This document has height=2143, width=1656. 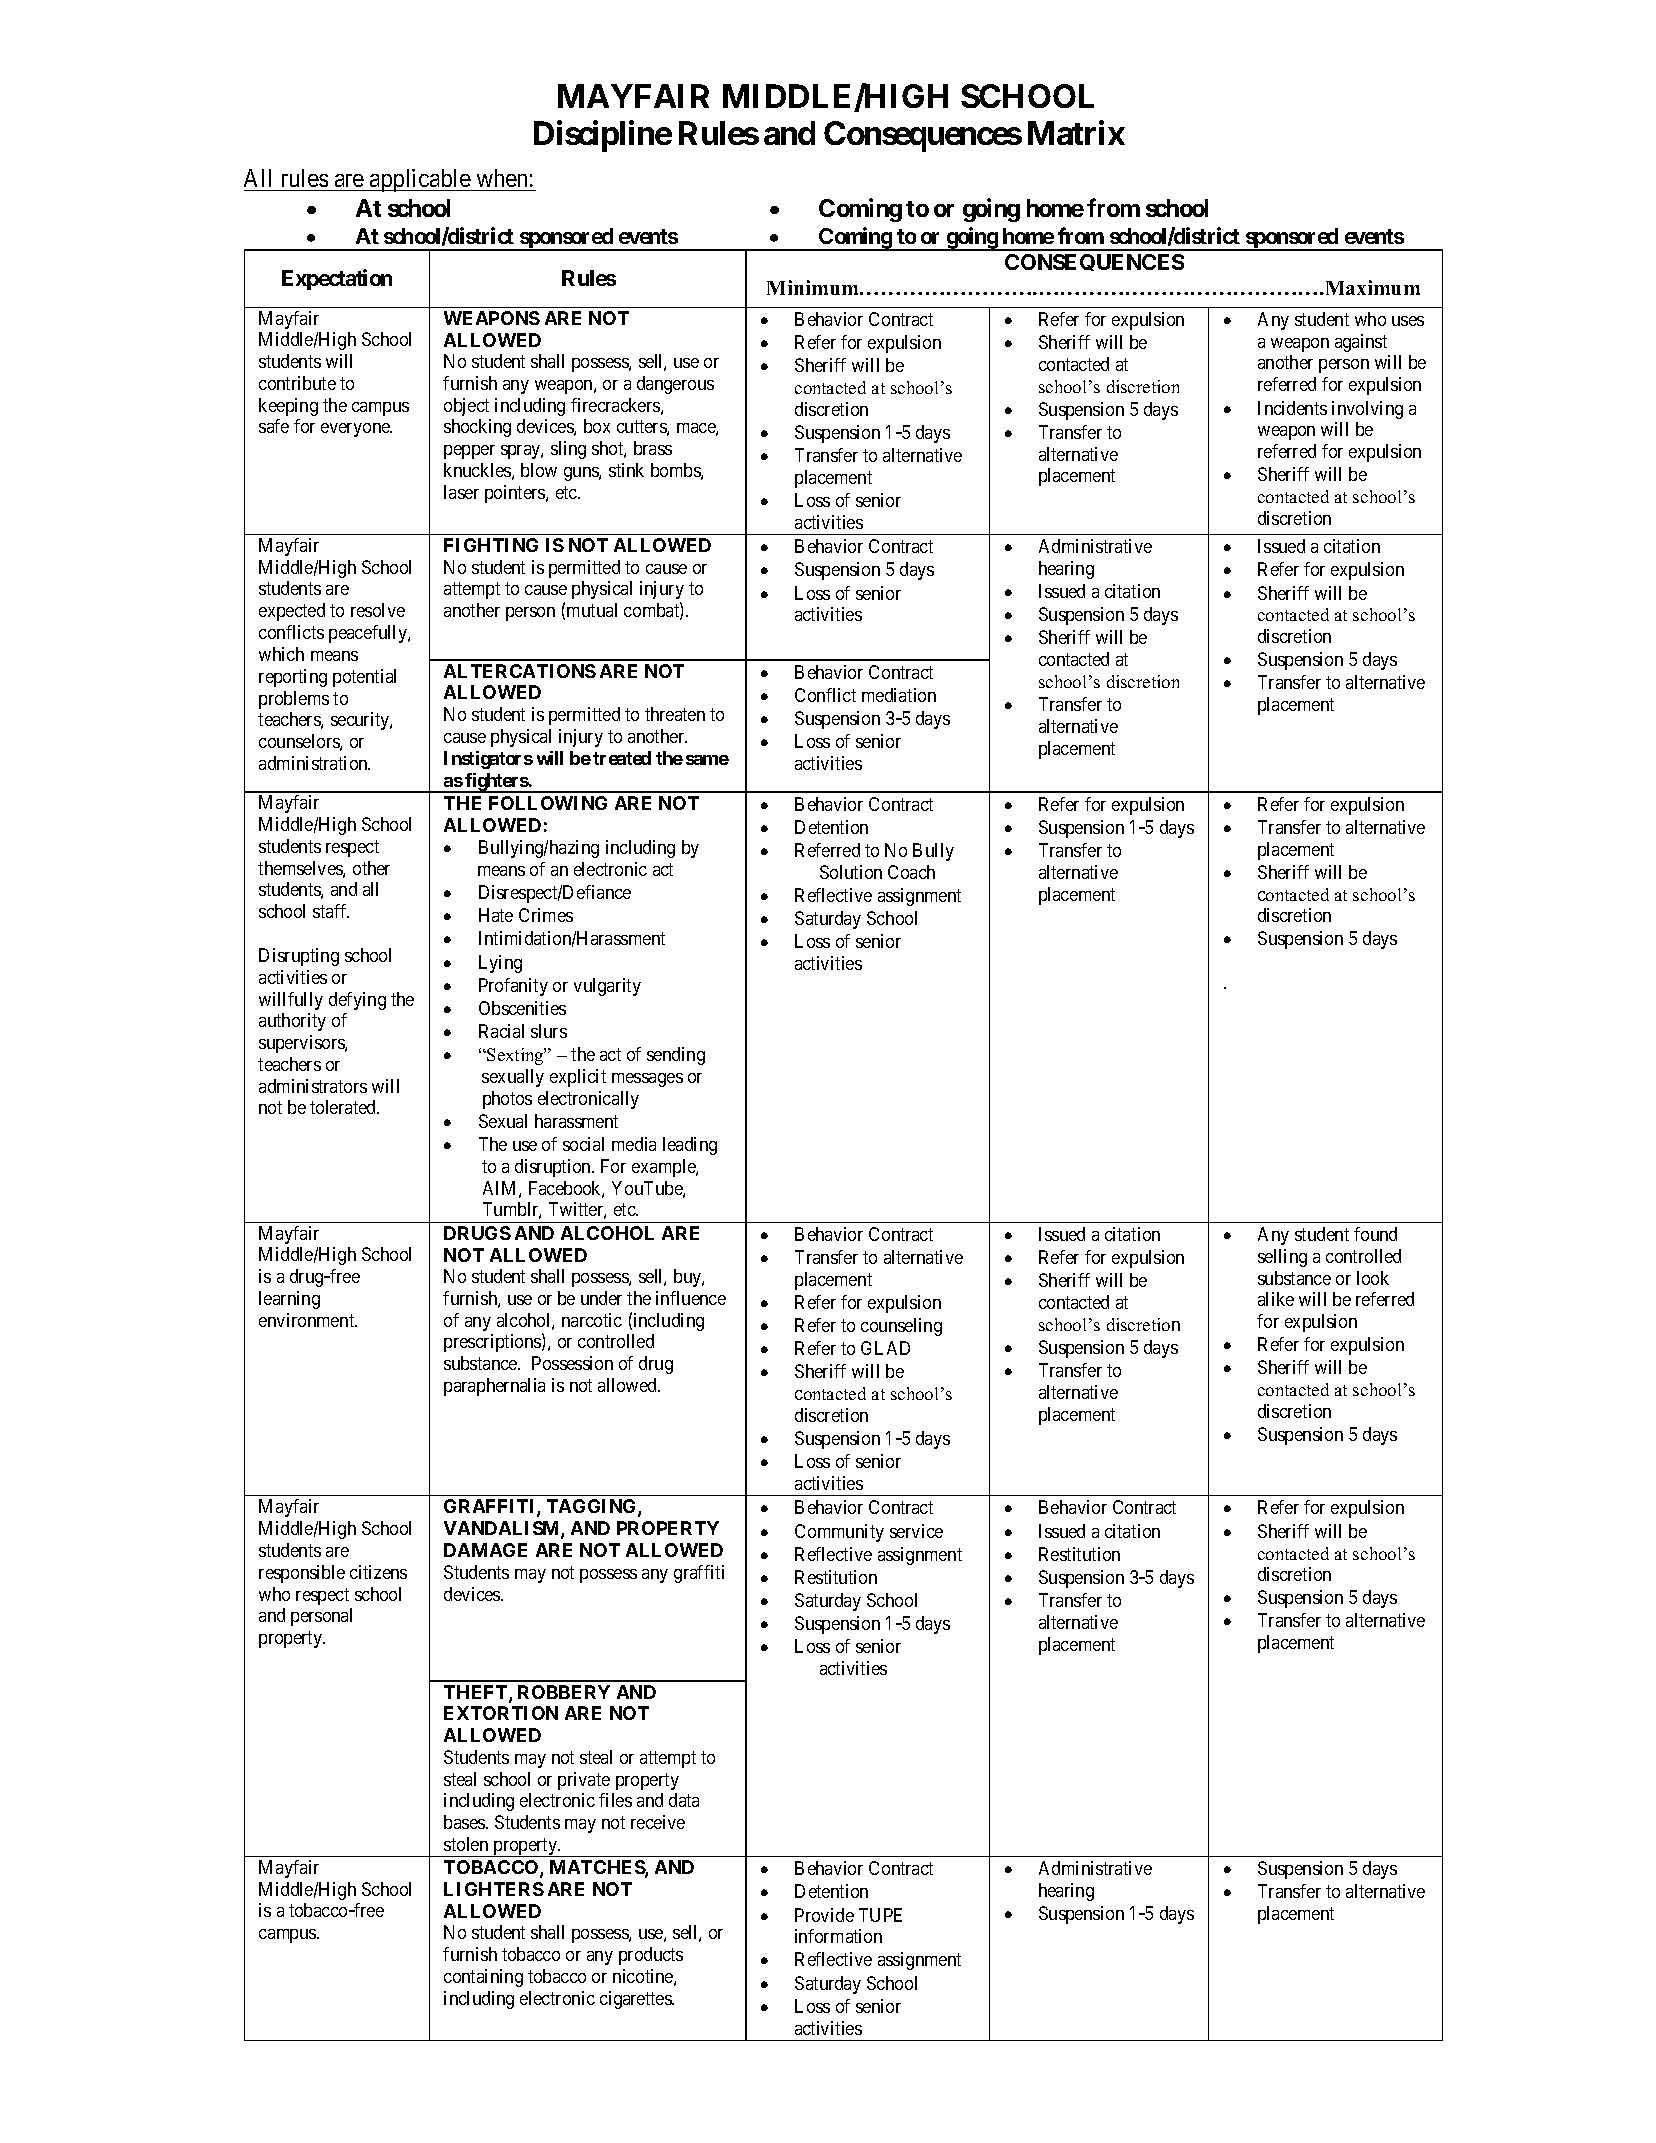 What do you see at coordinates (483, 1978) in the document?
I see `containing` at bounding box center [483, 1978].
